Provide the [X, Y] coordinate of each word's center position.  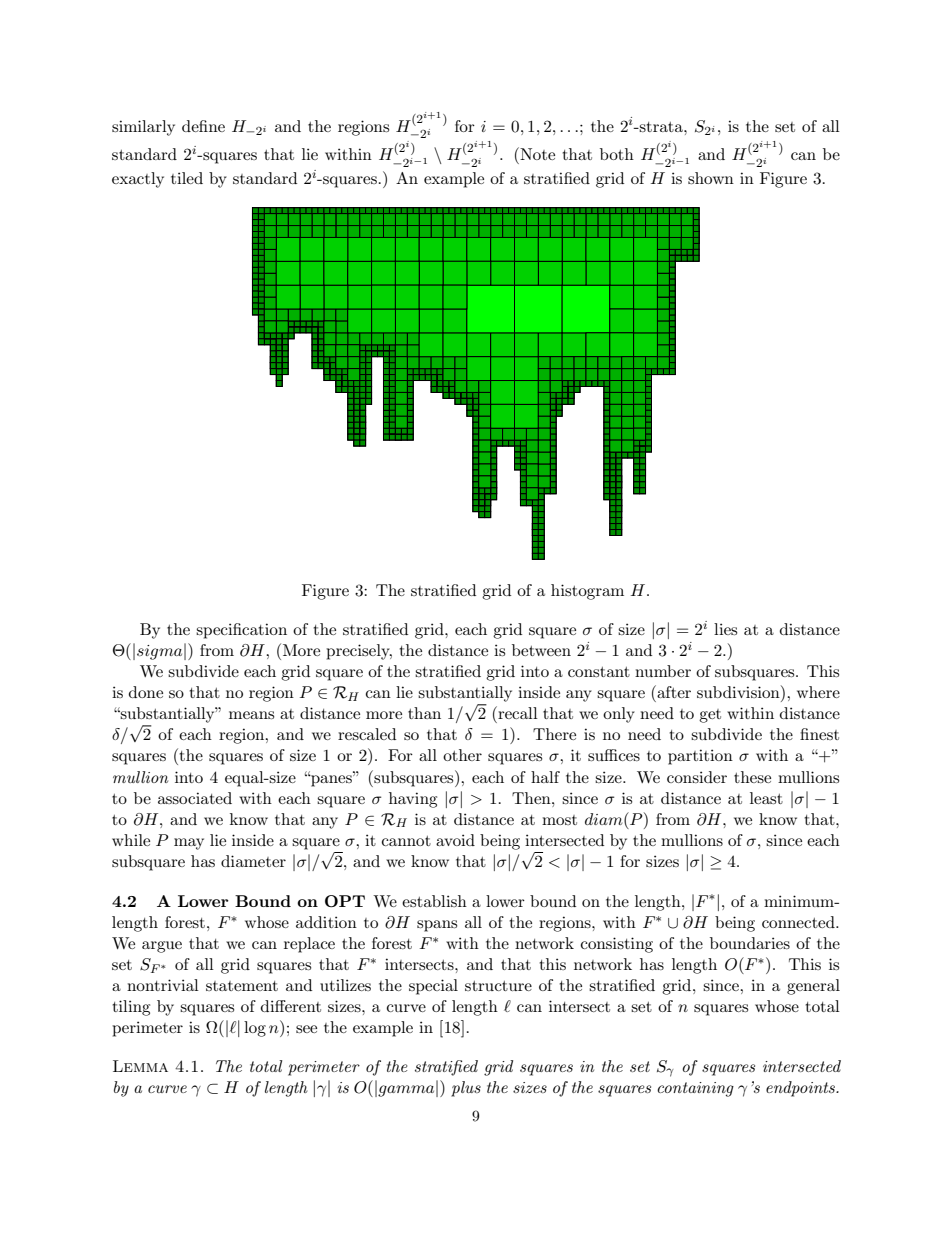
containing [695, 1089]
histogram [587, 592]
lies [725, 629]
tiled [187, 178]
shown [711, 178]
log [255, 1029]
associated [195, 798]
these [752, 777]
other [462, 755]
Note [536, 153]
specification [241, 631]
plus [466, 1089]
